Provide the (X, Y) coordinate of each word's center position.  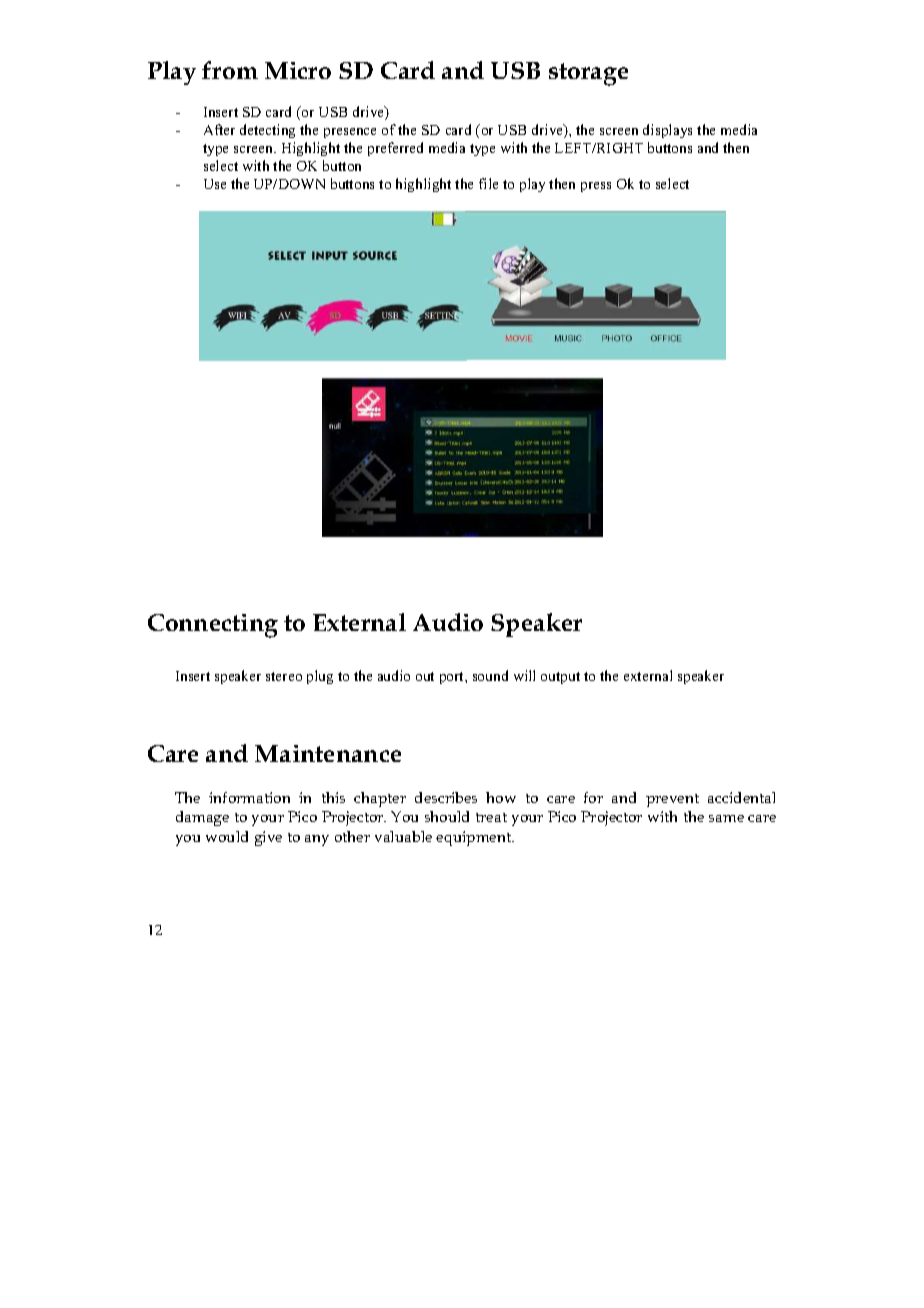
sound (490, 675)
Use (215, 184)
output (560, 678)
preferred (395, 149)
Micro (298, 70)
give (268, 838)
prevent (672, 800)
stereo (284, 676)
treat (491, 817)
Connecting (213, 626)
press (596, 187)
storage (588, 74)
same (726, 818)
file (488, 183)
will (524, 675)
